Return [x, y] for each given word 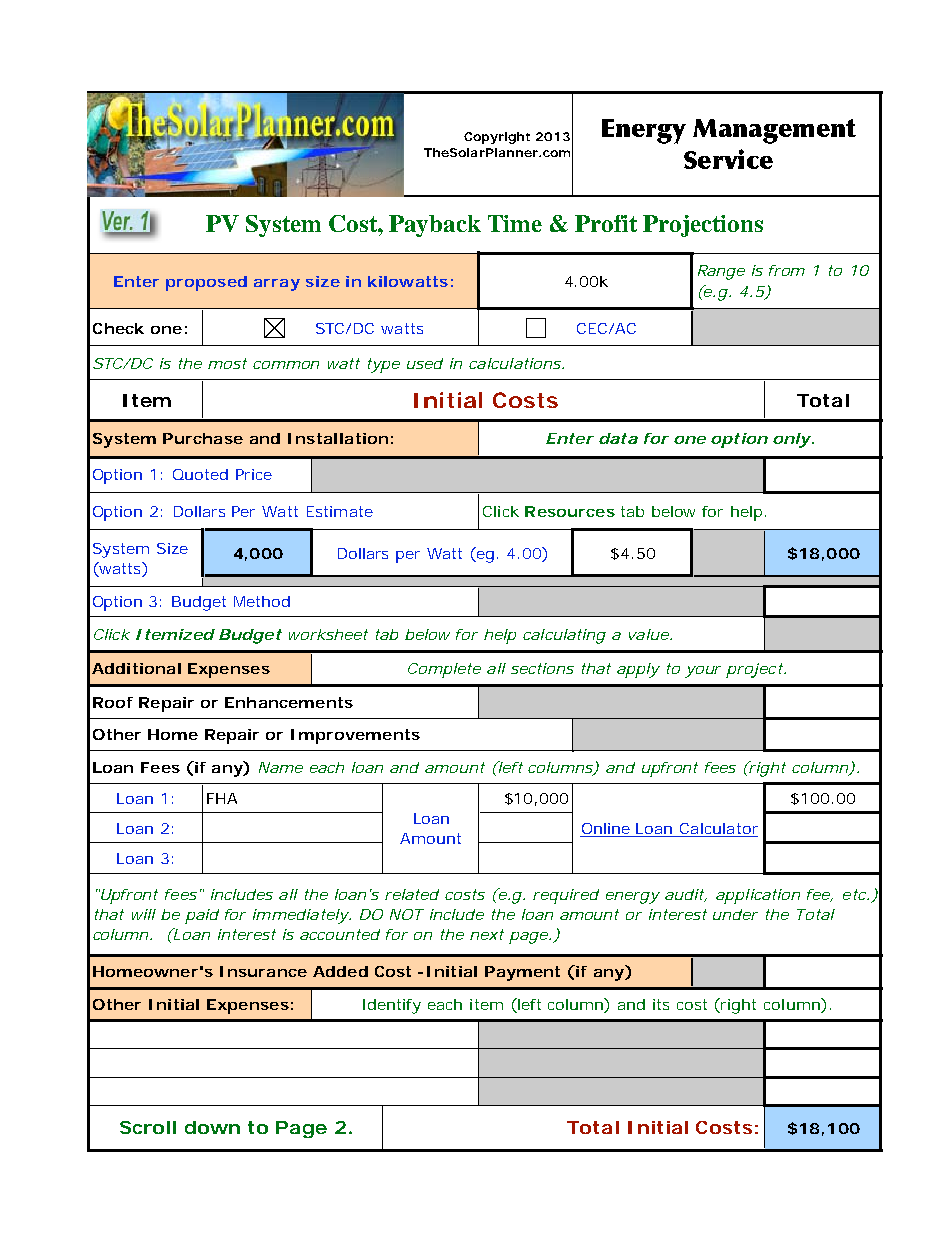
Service [728, 159]
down [212, 1127]
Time [515, 223]
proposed [206, 283]
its [661, 1004]
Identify [392, 1006]
